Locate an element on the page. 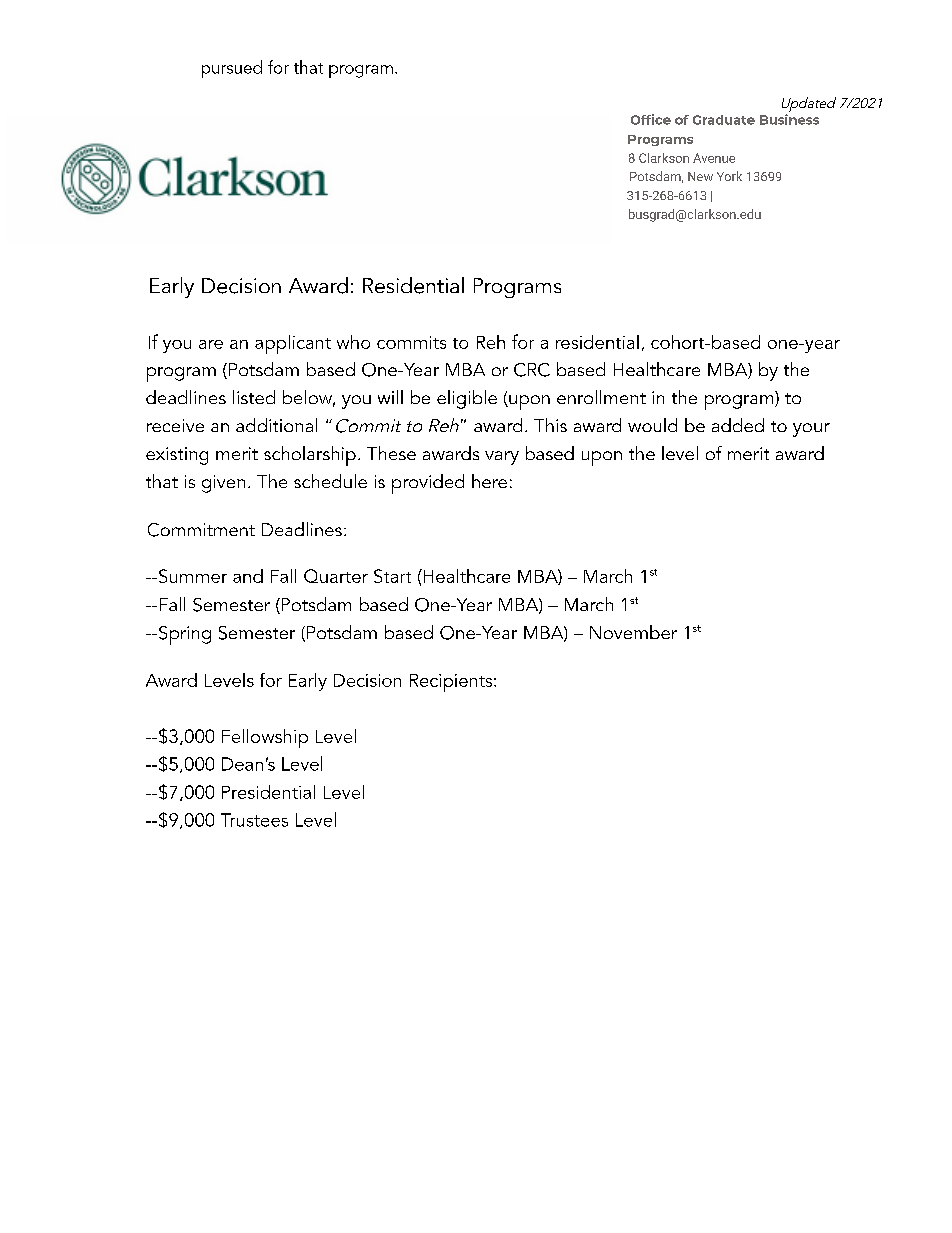 This image has width=952, height=1233. Recipients is located at coordinates (452, 683).
